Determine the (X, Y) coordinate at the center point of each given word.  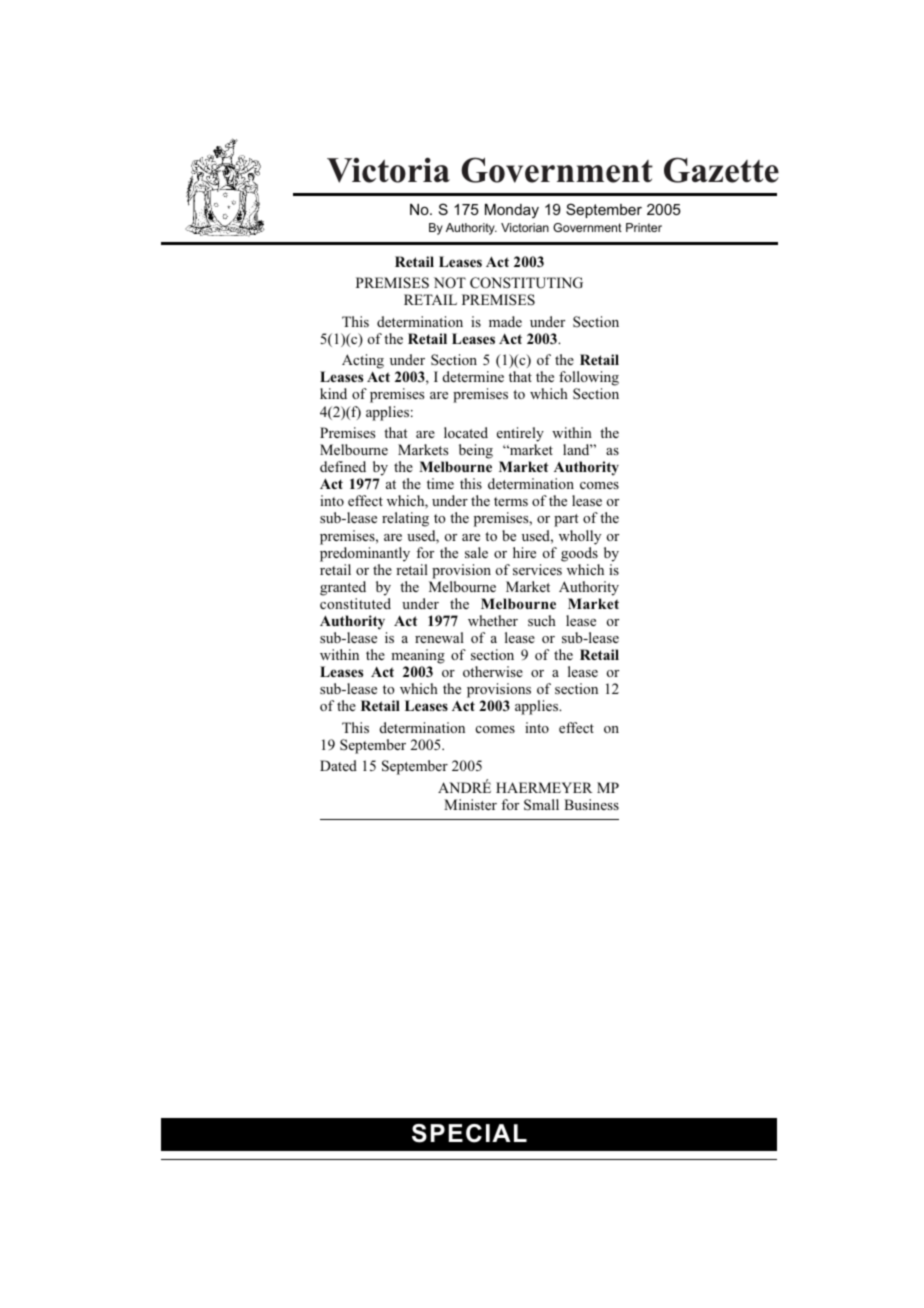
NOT (450, 283)
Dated (338, 765)
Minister (470, 804)
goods (579, 554)
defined (343, 466)
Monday (512, 211)
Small (541, 805)
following (589, 380)
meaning (418, 656)
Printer (644, 227)
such (542, 620)
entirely (520, 434)
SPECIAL (469, 1133)
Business (591, 804)
